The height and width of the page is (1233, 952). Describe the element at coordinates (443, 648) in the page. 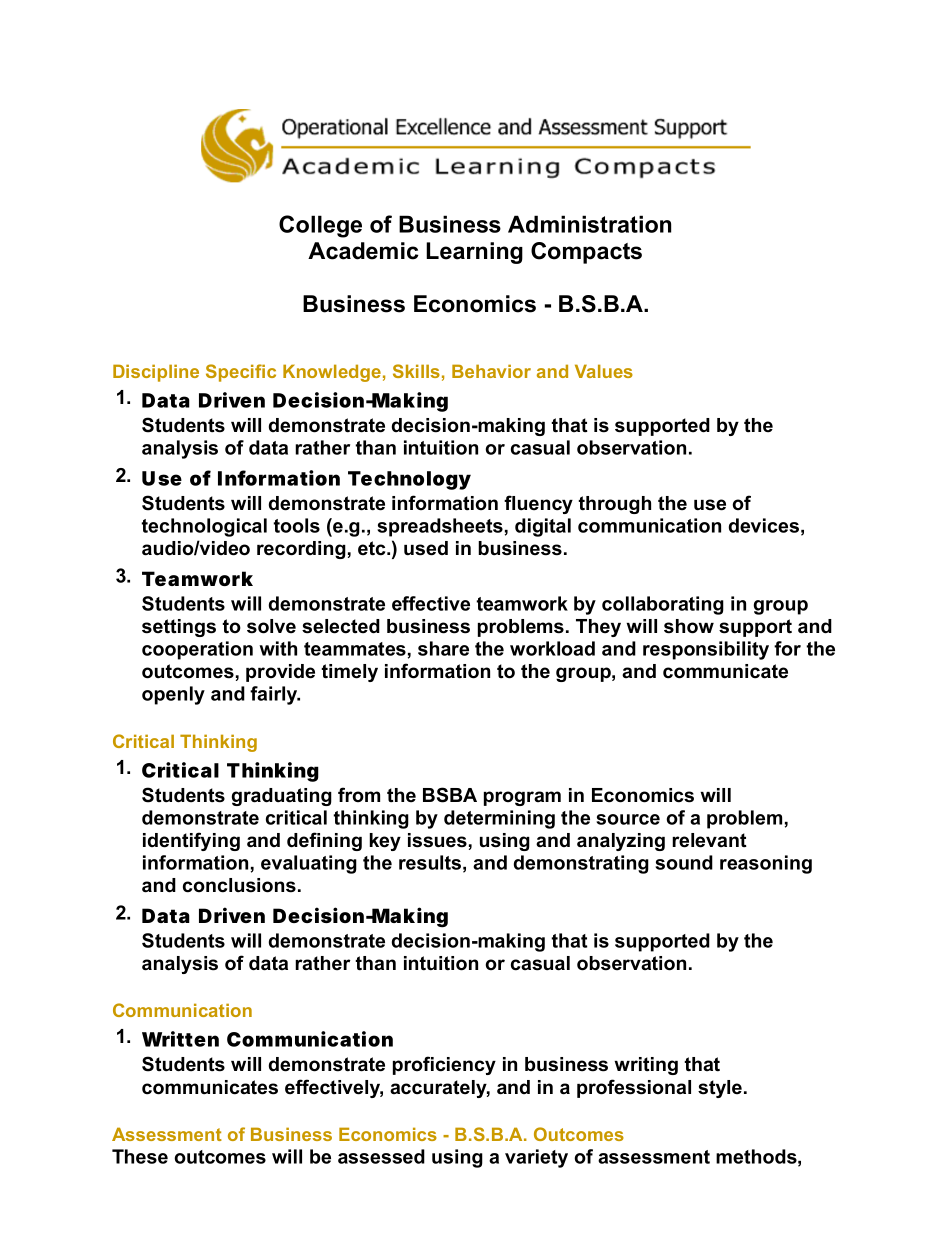

I see `share` at that location.
